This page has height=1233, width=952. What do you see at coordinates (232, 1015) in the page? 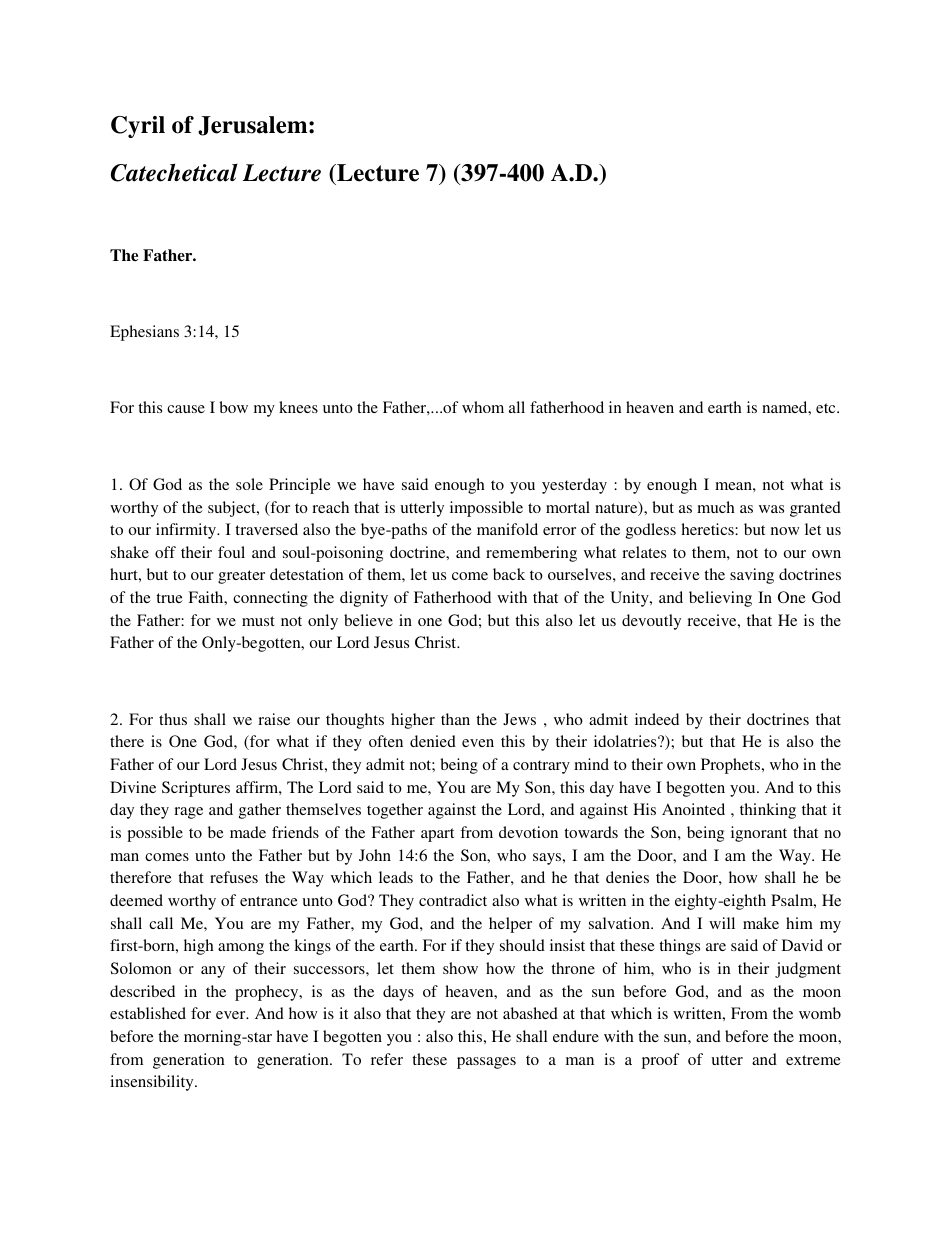
I see `ever` at bounding box center [232, 1015].
